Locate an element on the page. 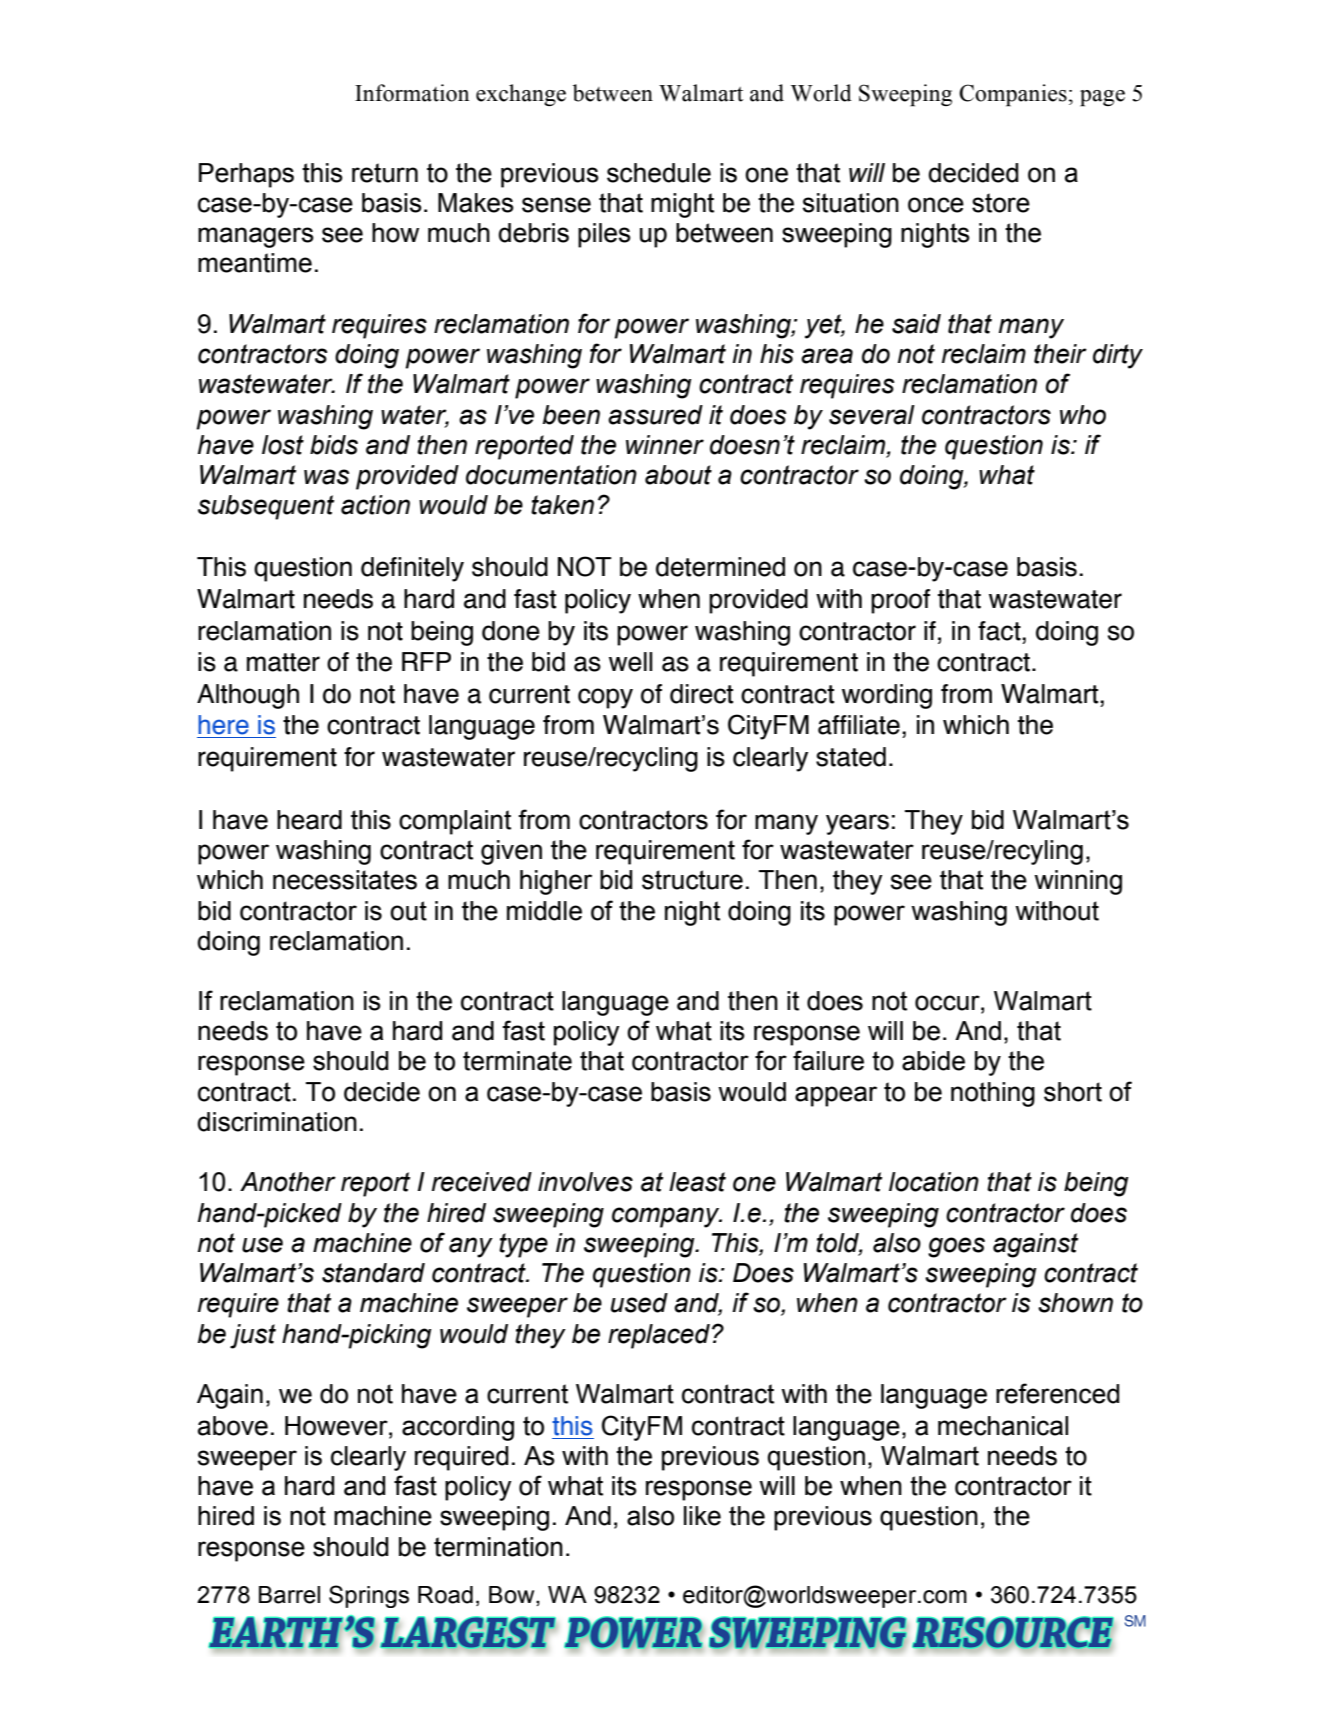 Image resolution: width=1341 pixels, height=1735 pixels. structure is located at coordinates (692, 880).
